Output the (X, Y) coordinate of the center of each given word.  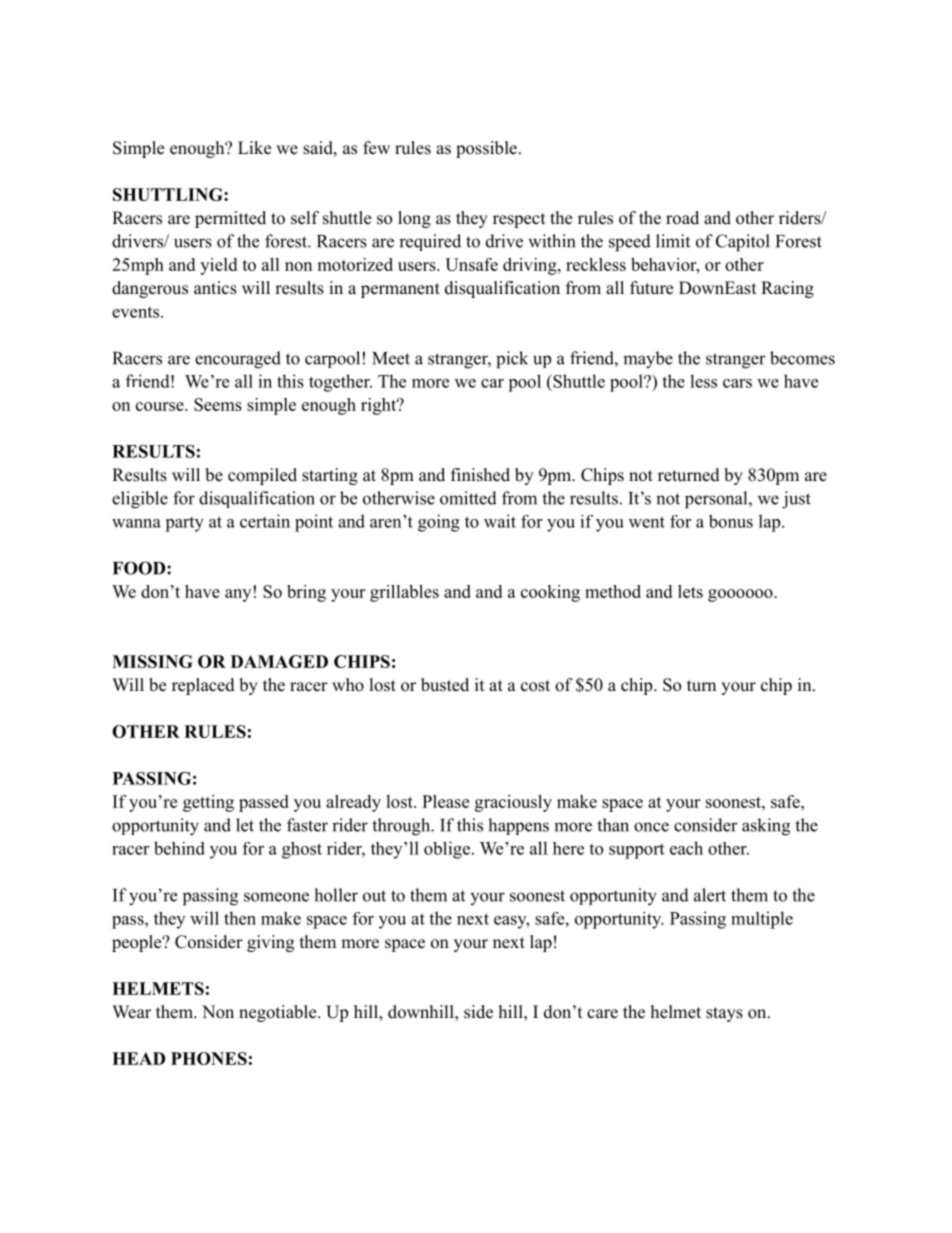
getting (208, 803)
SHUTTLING (169, 194)
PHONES (209, 1058)
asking (766, 827)
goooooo (741, 595)
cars (737, 383)
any (238, 595)
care (602, 1014)
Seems (218, 404)
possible (486, 149)
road (682, 218)
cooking (550, 593)
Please (445, 801)
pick (512, 360)
